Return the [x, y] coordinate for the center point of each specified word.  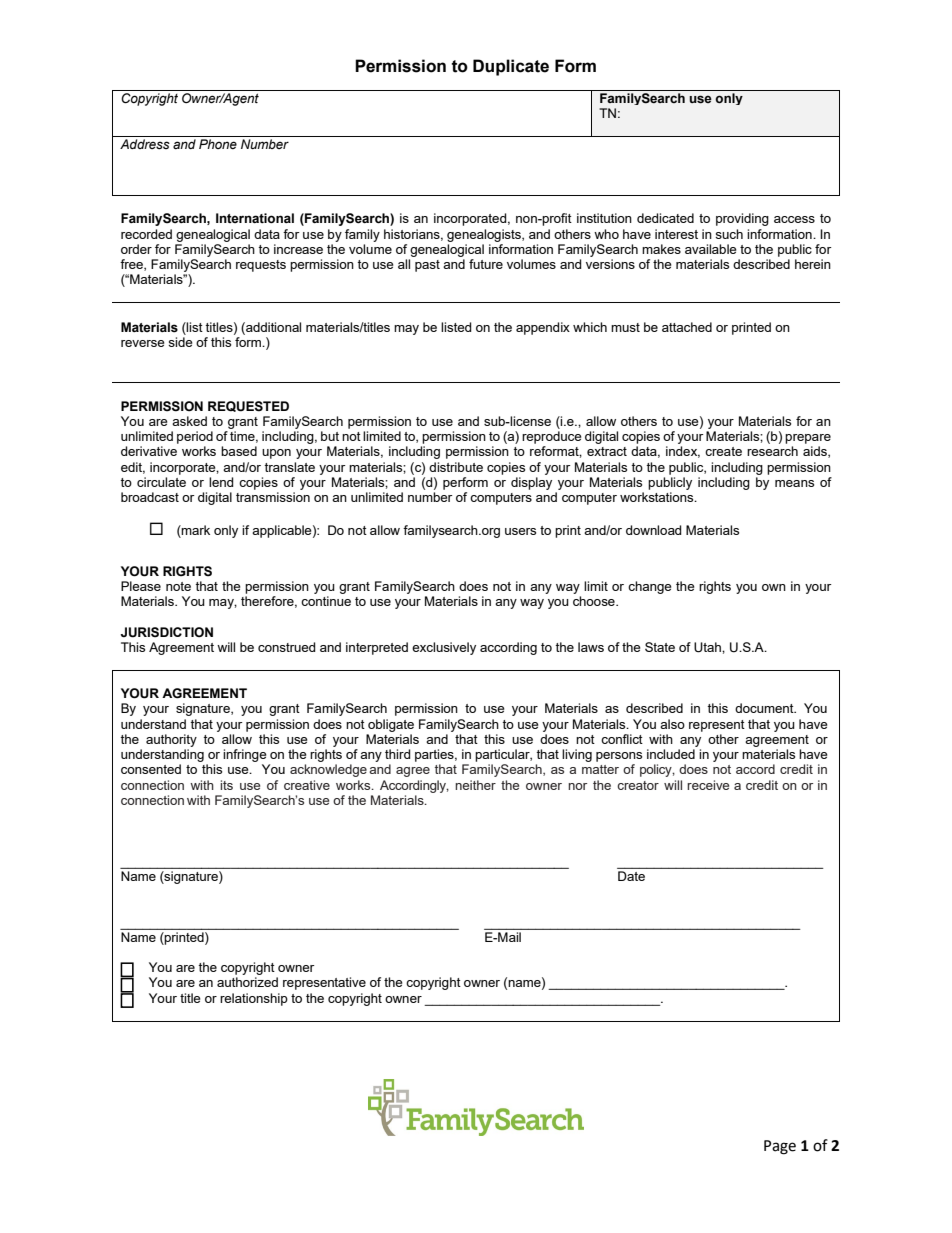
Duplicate [511, 67]
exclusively [444, 648]
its [226, 785]
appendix [543, 328]
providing [742, 219]
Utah [708, 647]
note [178, 586]
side [180, 342]
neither [475, 785]
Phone [218, 144]
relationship [254, 999]
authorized [247, 982]
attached [687, 327]
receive [708, 785]
